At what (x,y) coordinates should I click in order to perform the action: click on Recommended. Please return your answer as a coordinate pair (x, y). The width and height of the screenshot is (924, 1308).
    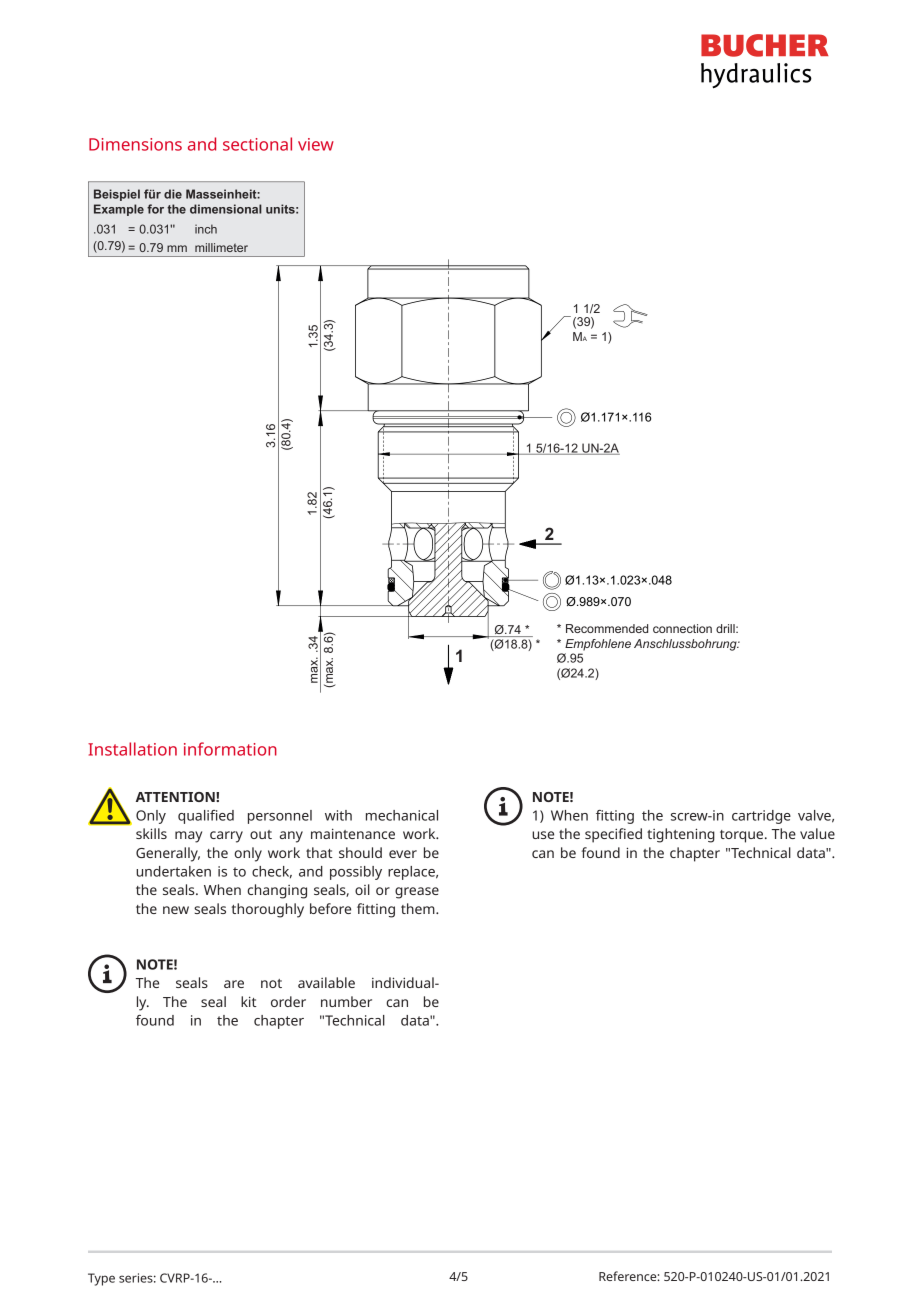
    Looking at the image, I should click on (607, 628).
